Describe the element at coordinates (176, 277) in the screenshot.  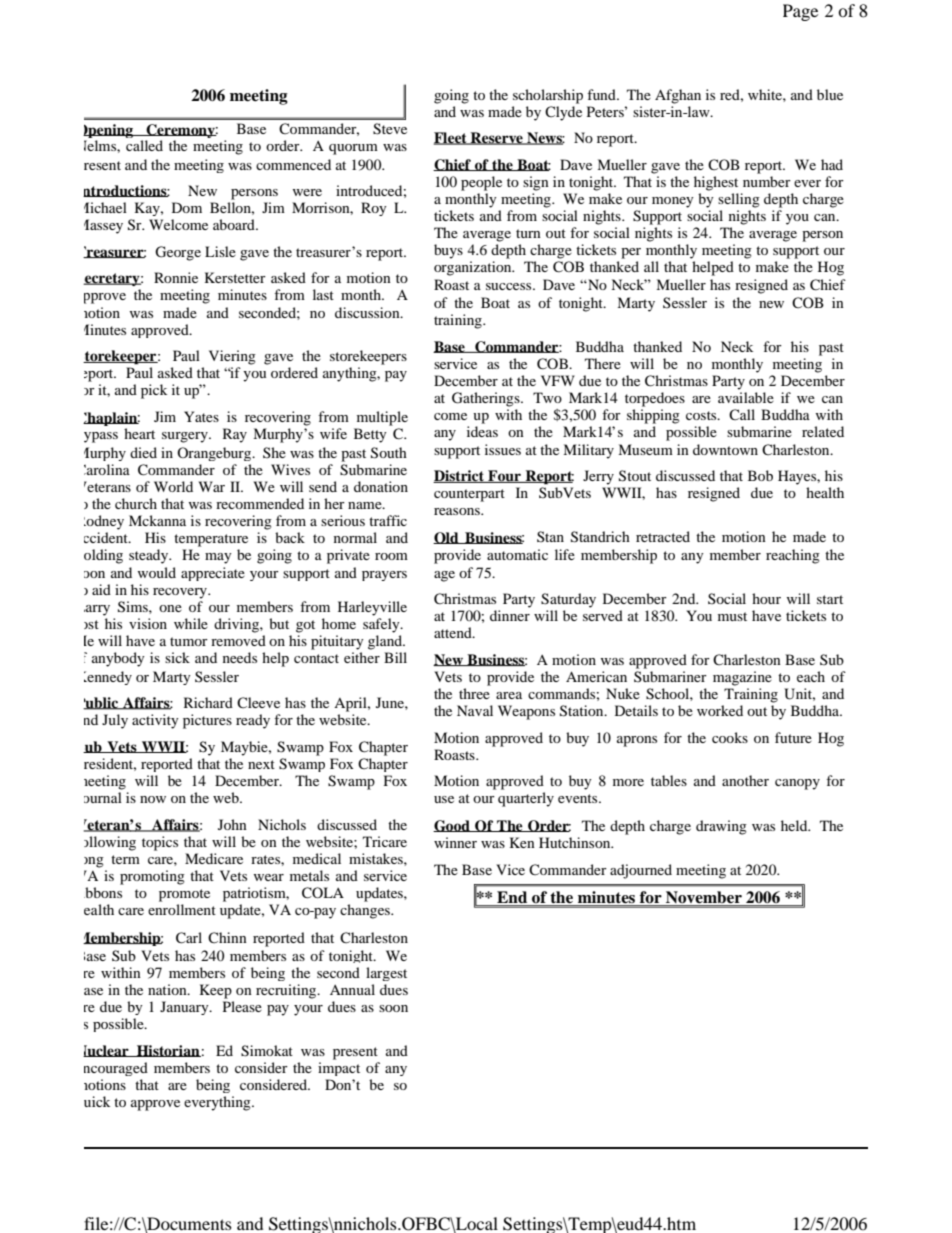
I see `Ronnie` at that location.
